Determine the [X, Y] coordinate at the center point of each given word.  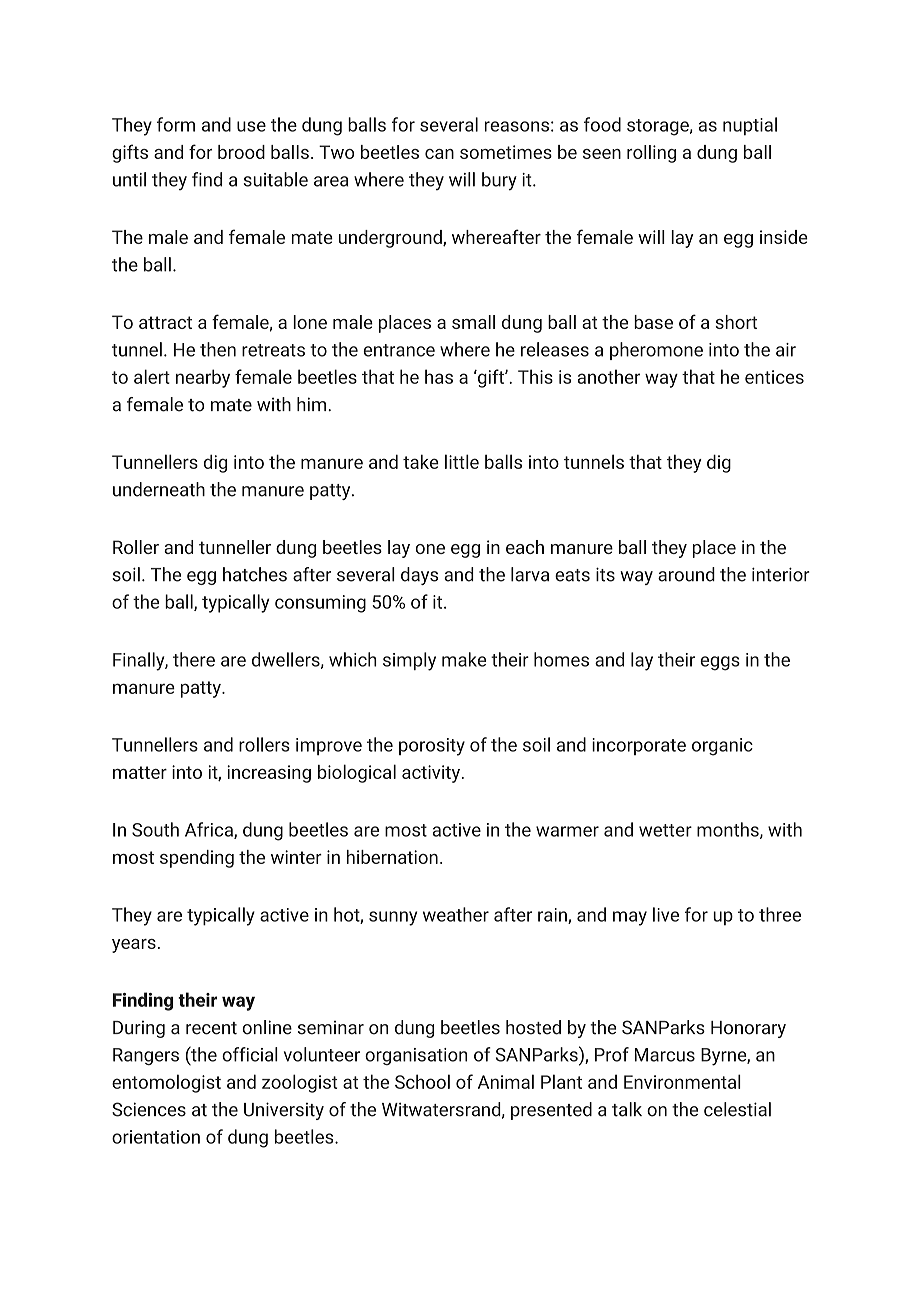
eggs [720, 663]
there [194, 659]
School [422, 1081]
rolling [651, 154]
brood [241, 152]
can [439, 154]
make [464, 659]
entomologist [166, 1083]
